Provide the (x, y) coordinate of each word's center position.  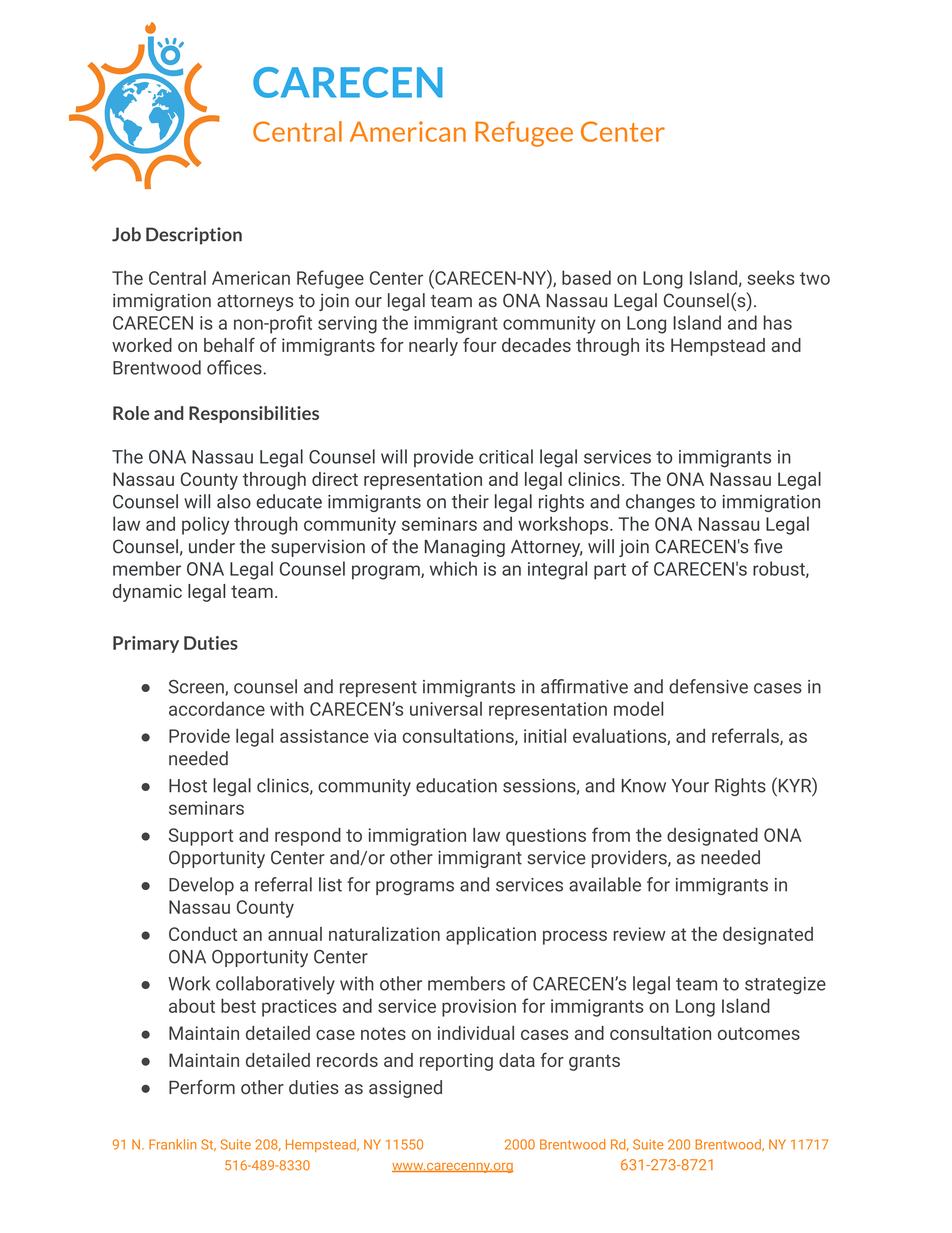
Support (201, 837)
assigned (405, 1089)
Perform (202, 1087)
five (768, 546)
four (479, 345)
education (456, 785)
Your (690, 786)
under (212, 546)
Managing (465, 548)
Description (194, 236)
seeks (770, 277)
